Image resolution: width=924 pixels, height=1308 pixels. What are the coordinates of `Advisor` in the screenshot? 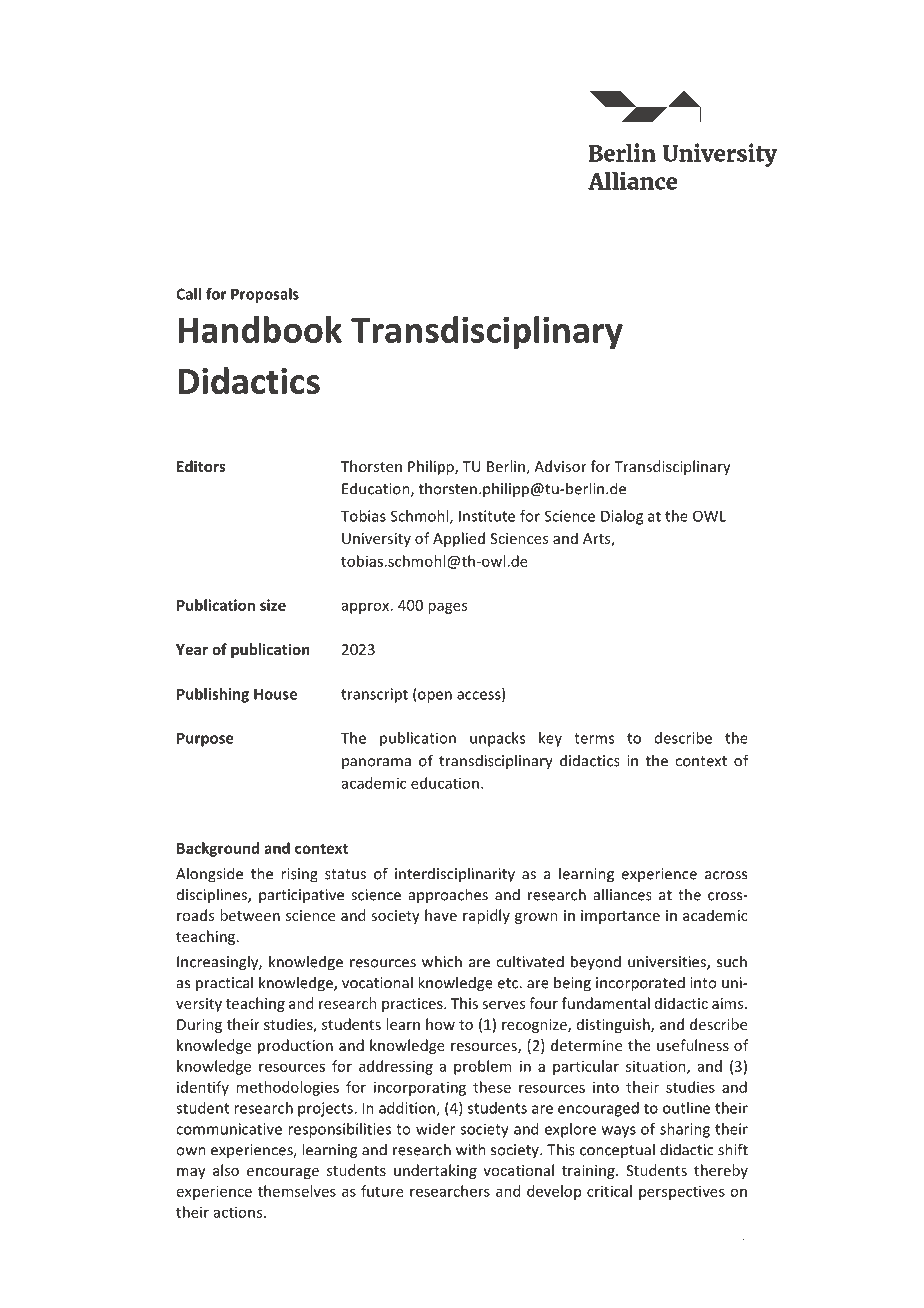 It's located at (560, 466).
